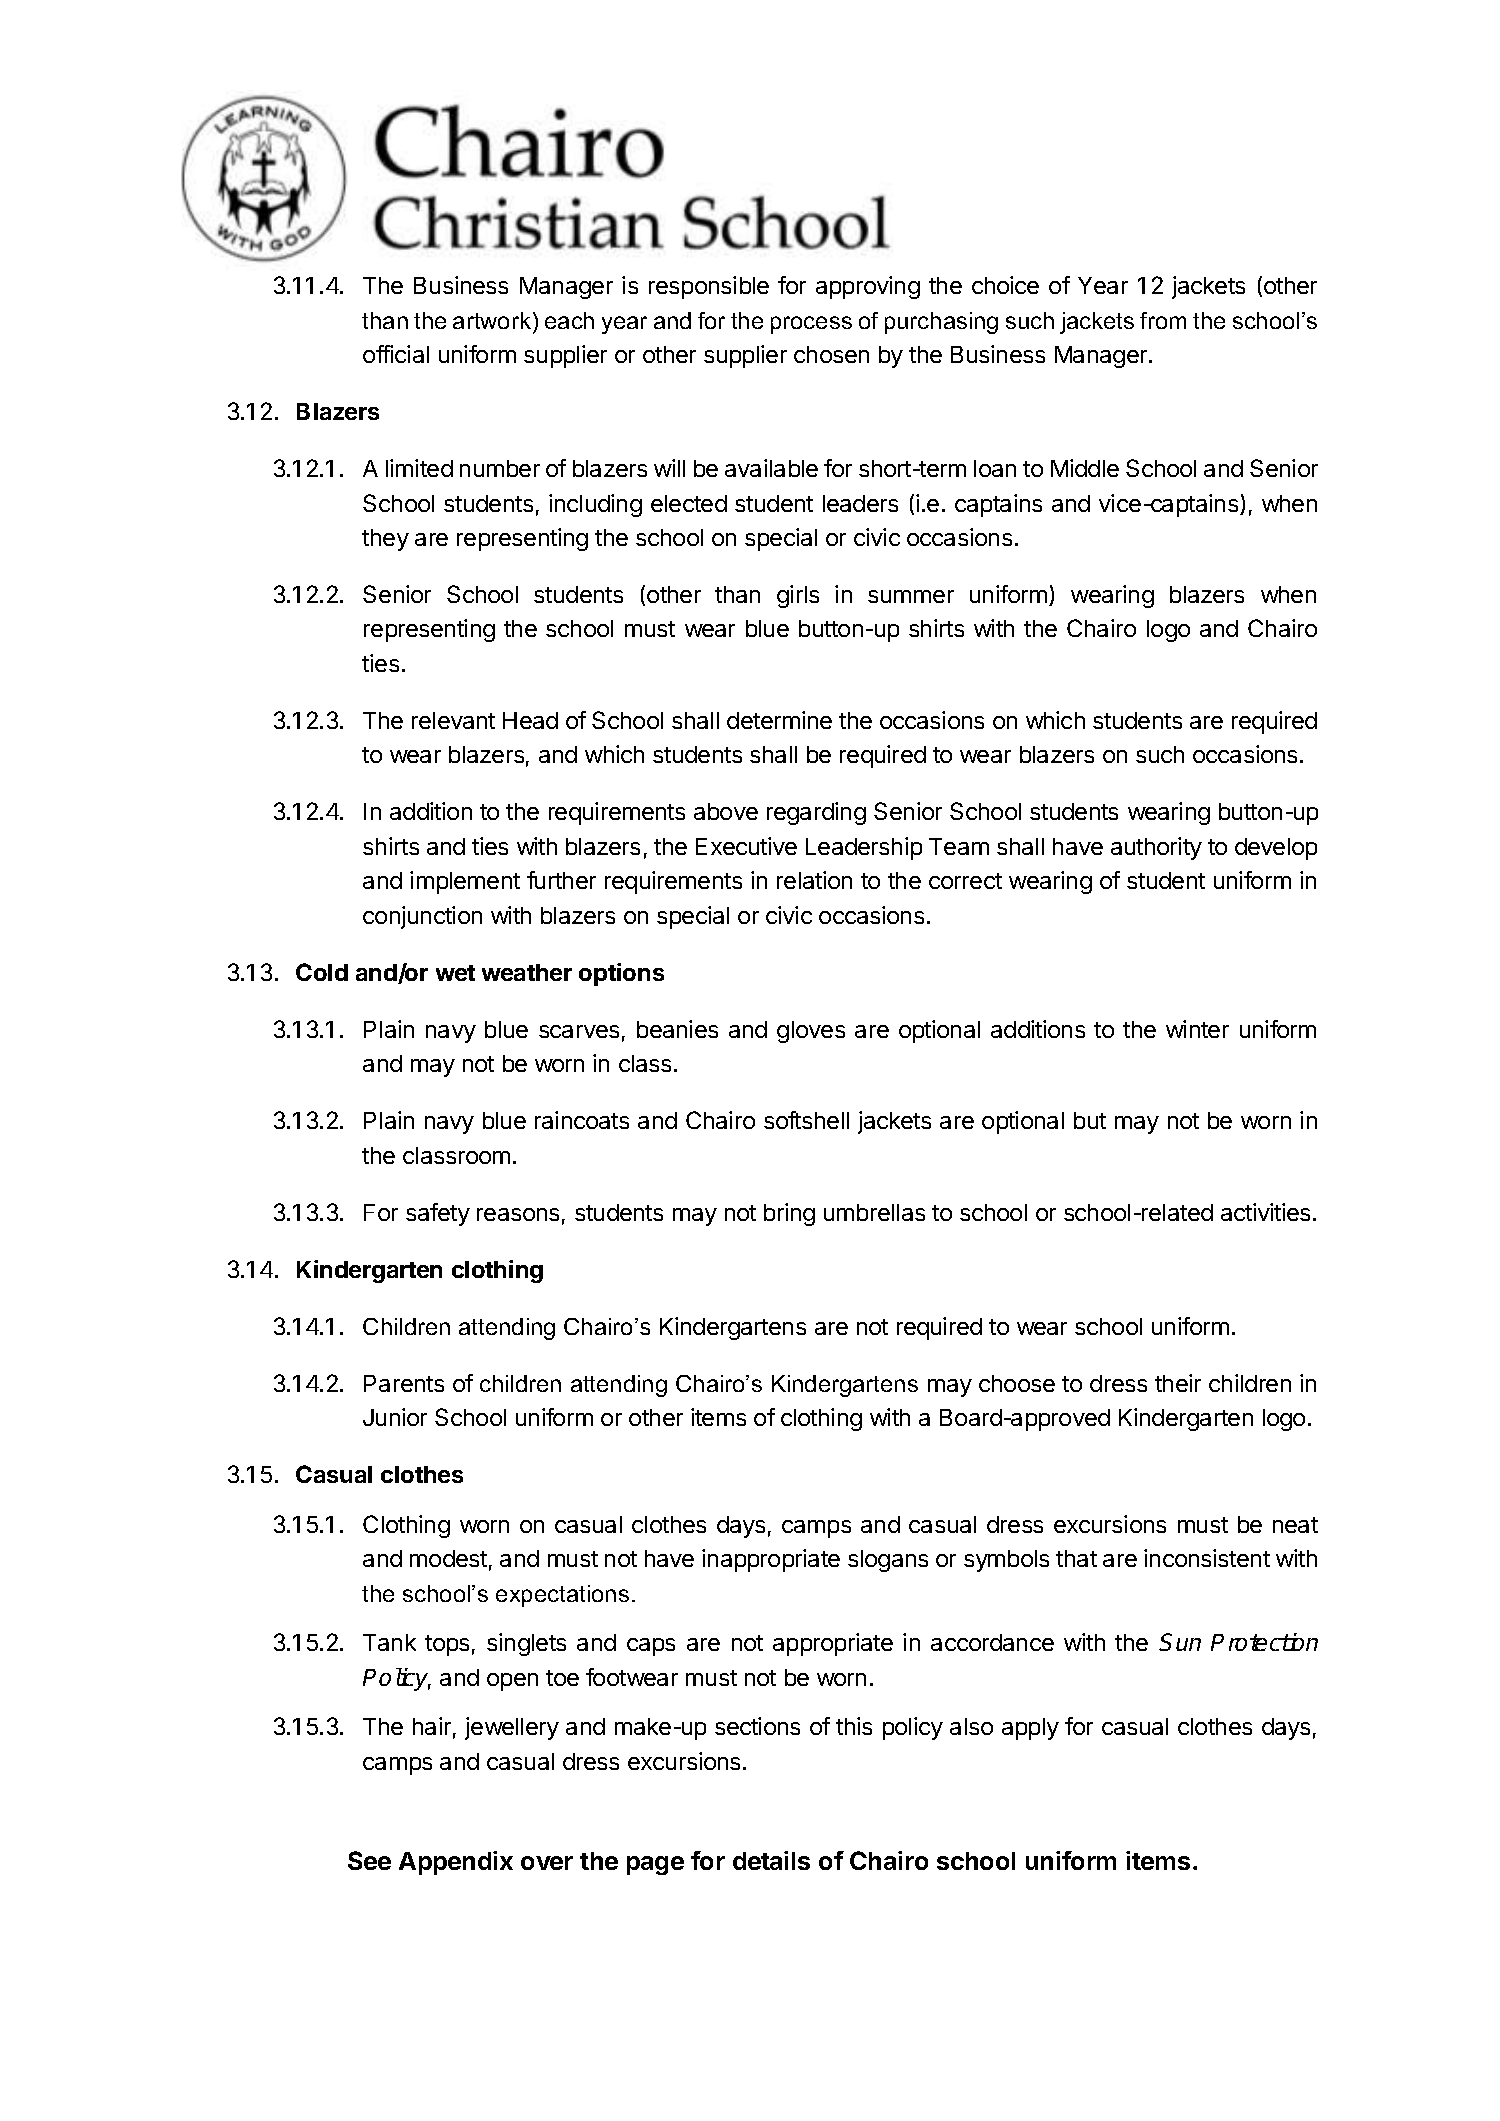  I want to click on Junior, so click(395, 1417).
